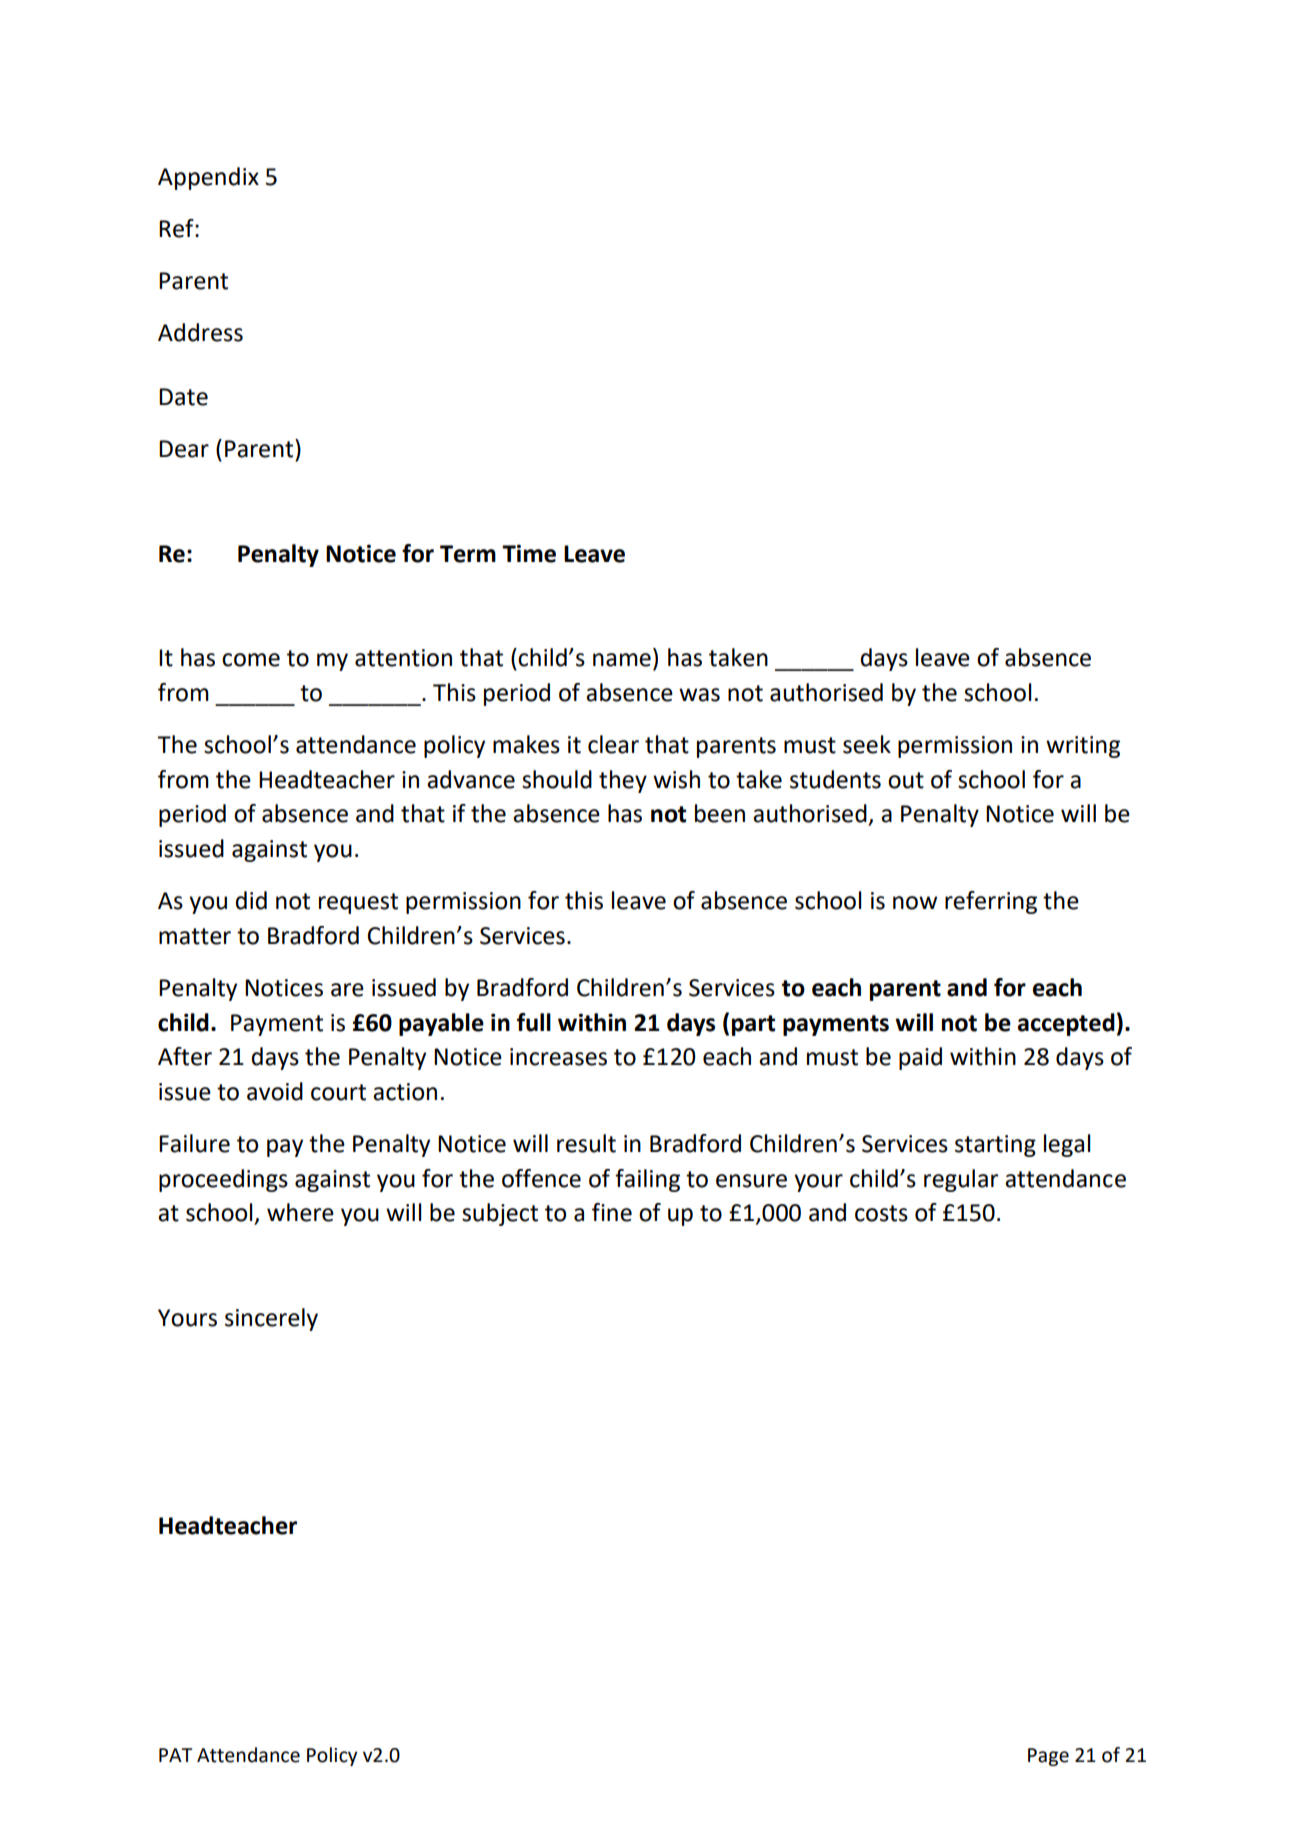 This page has width=1305, height=1845. What do you see at coordinates (251, 900) in the page?
I see `did` at bounding box center [251, 900].
